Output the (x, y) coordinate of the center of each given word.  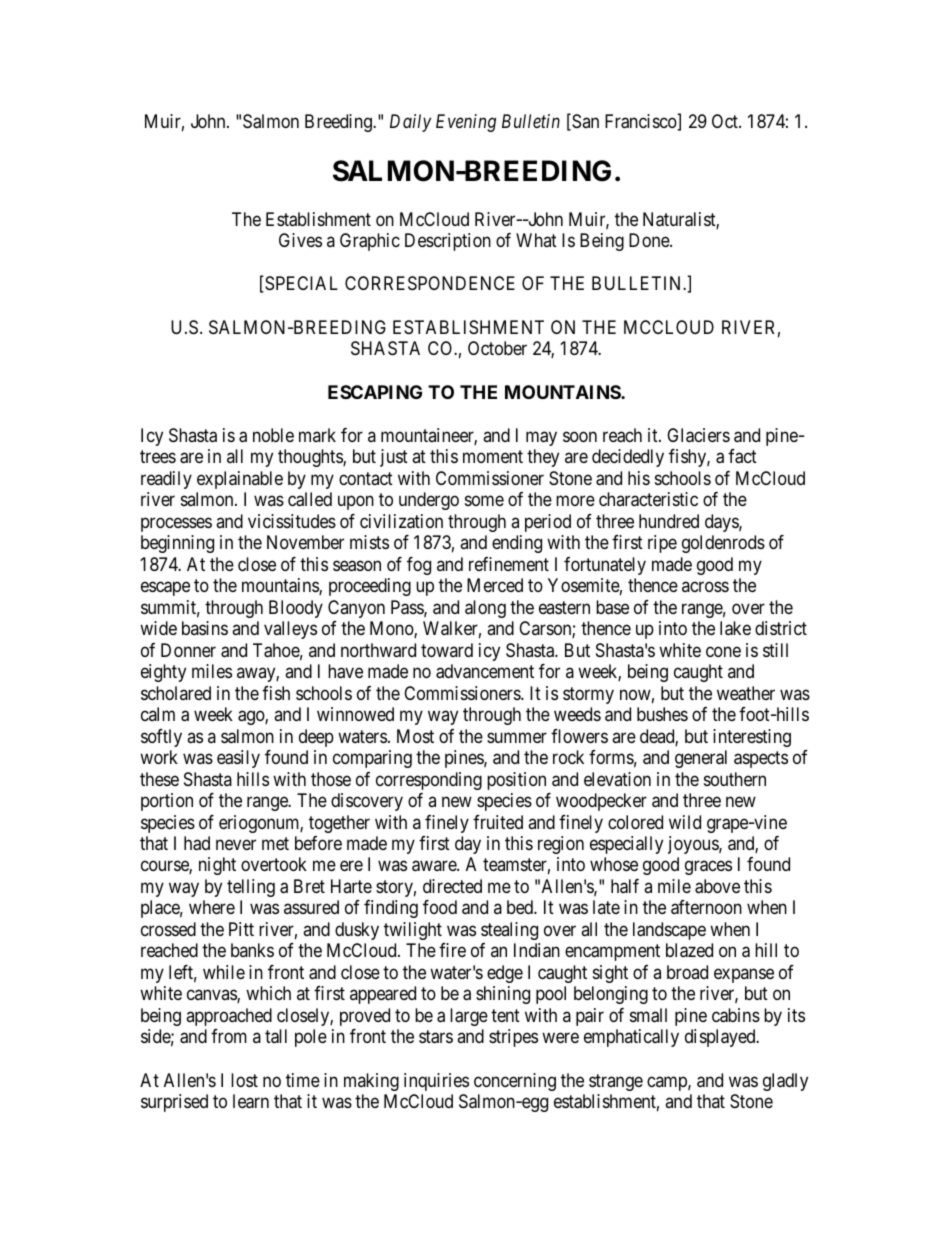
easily (238, 759)
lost (244, 1080)
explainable (240, 480)
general (701, 759)
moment (493, 456)
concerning (515, 1082)
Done (650, 240)
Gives (300, 240)
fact (742, 456)
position (516, 781)
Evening (466, 123)
